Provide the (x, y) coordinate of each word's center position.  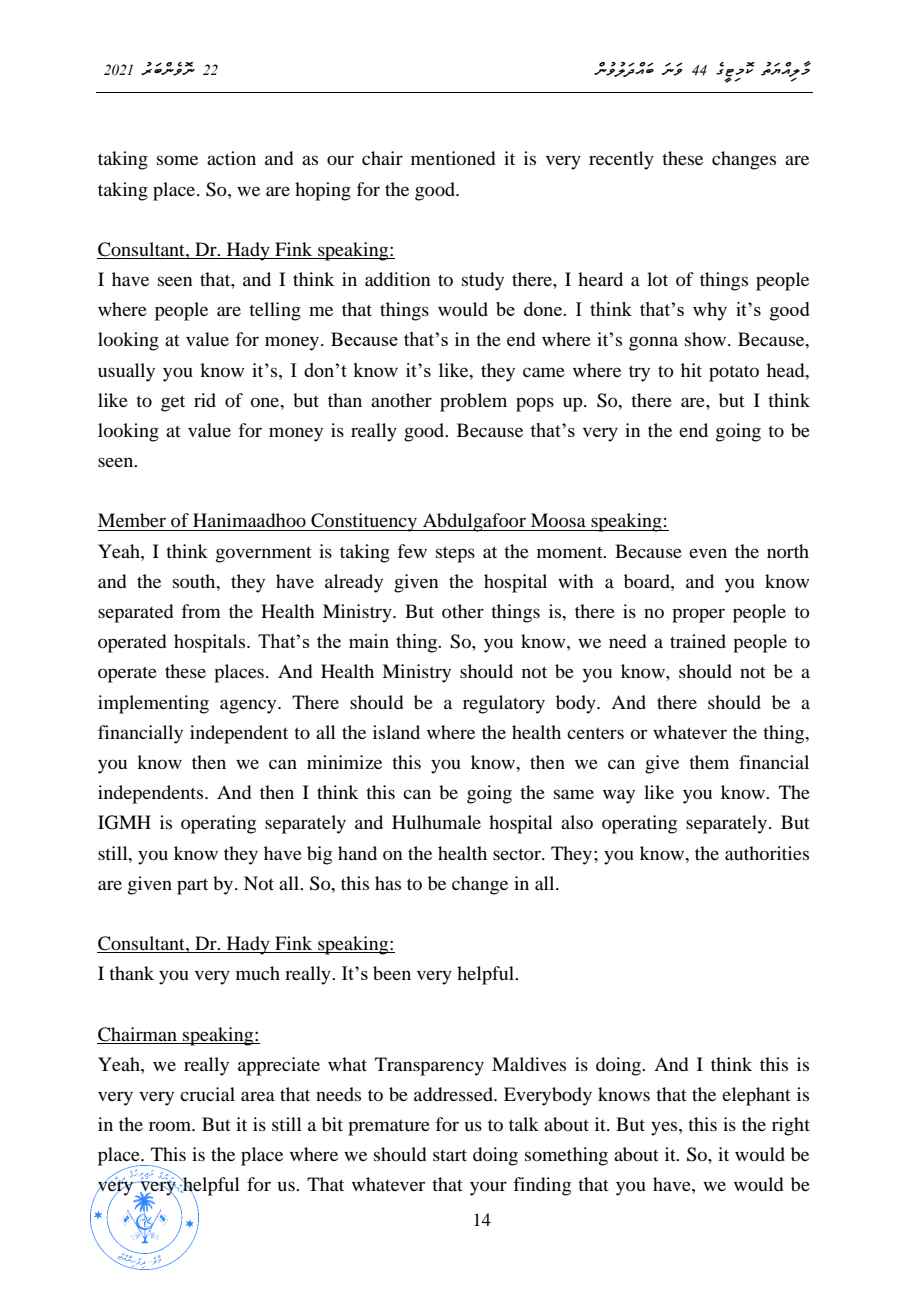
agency (249, 706)
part (192, 886)
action (231, 158)
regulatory (504, 704)
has (388, 883)
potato (734, 373)
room (171, 1126)
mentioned (453, 158)
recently (621, 160)
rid (205, 400)
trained (698, 641)
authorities (767, 853)
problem (473, 402)
